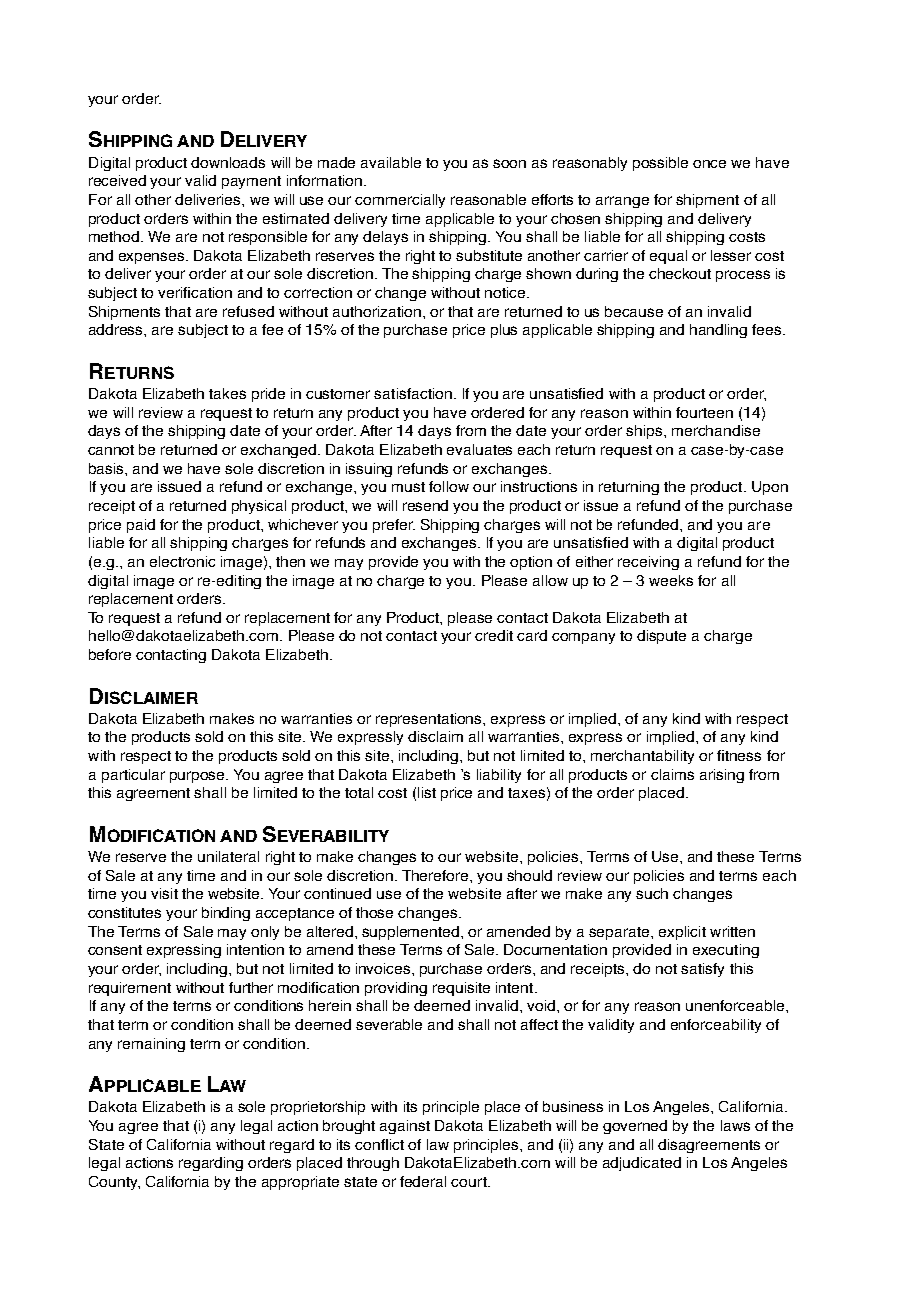 Image resolution: width=924 pixels, height=1308 pixels. What do you see at coordinates (661, 637) in the screenshot?
I see `dispute` at bounding box center [661, 637].
